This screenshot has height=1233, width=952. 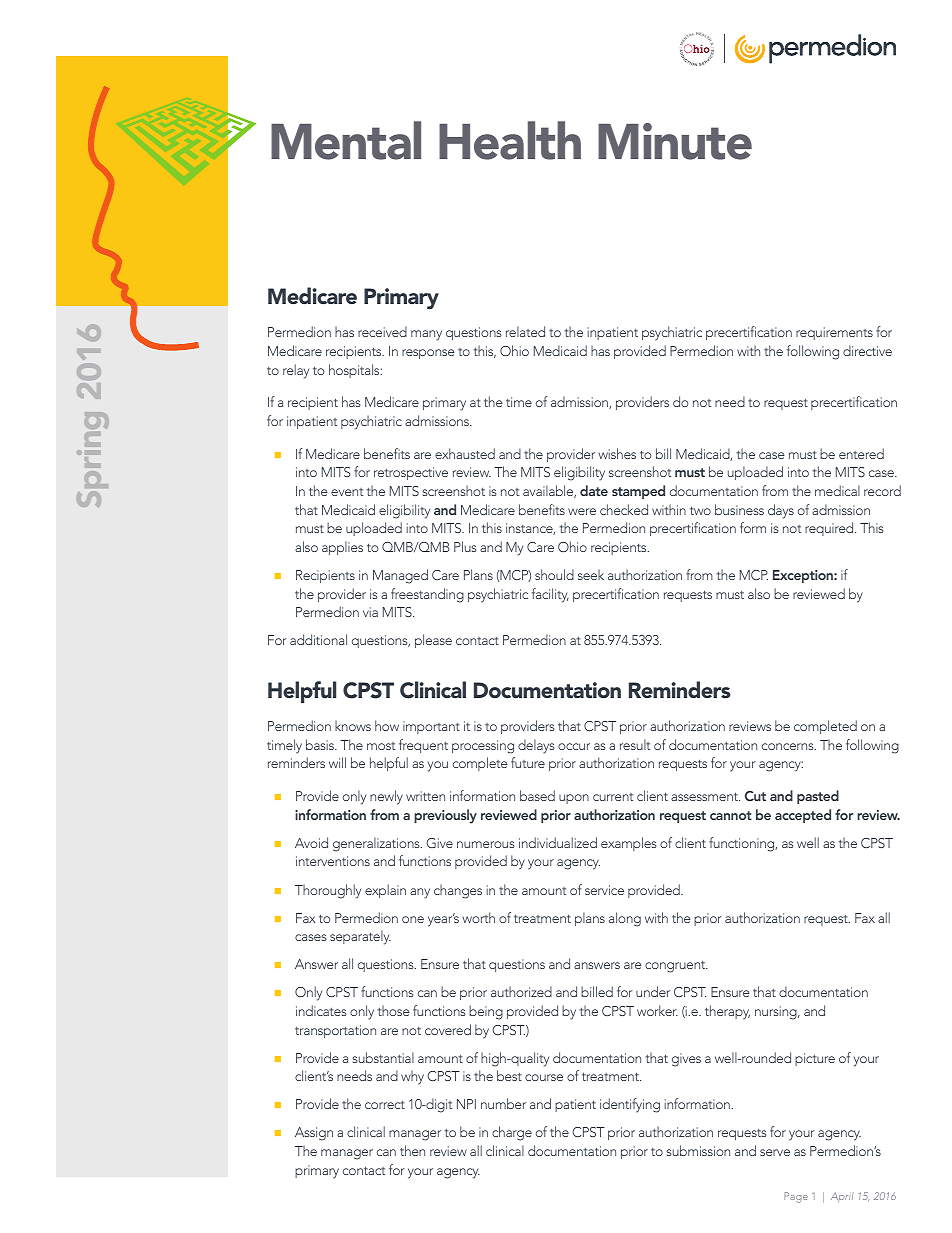 What do you see at coordinates (346, 140) in the screenshot?
I see `Mental` at bounding box center [346, 140].
